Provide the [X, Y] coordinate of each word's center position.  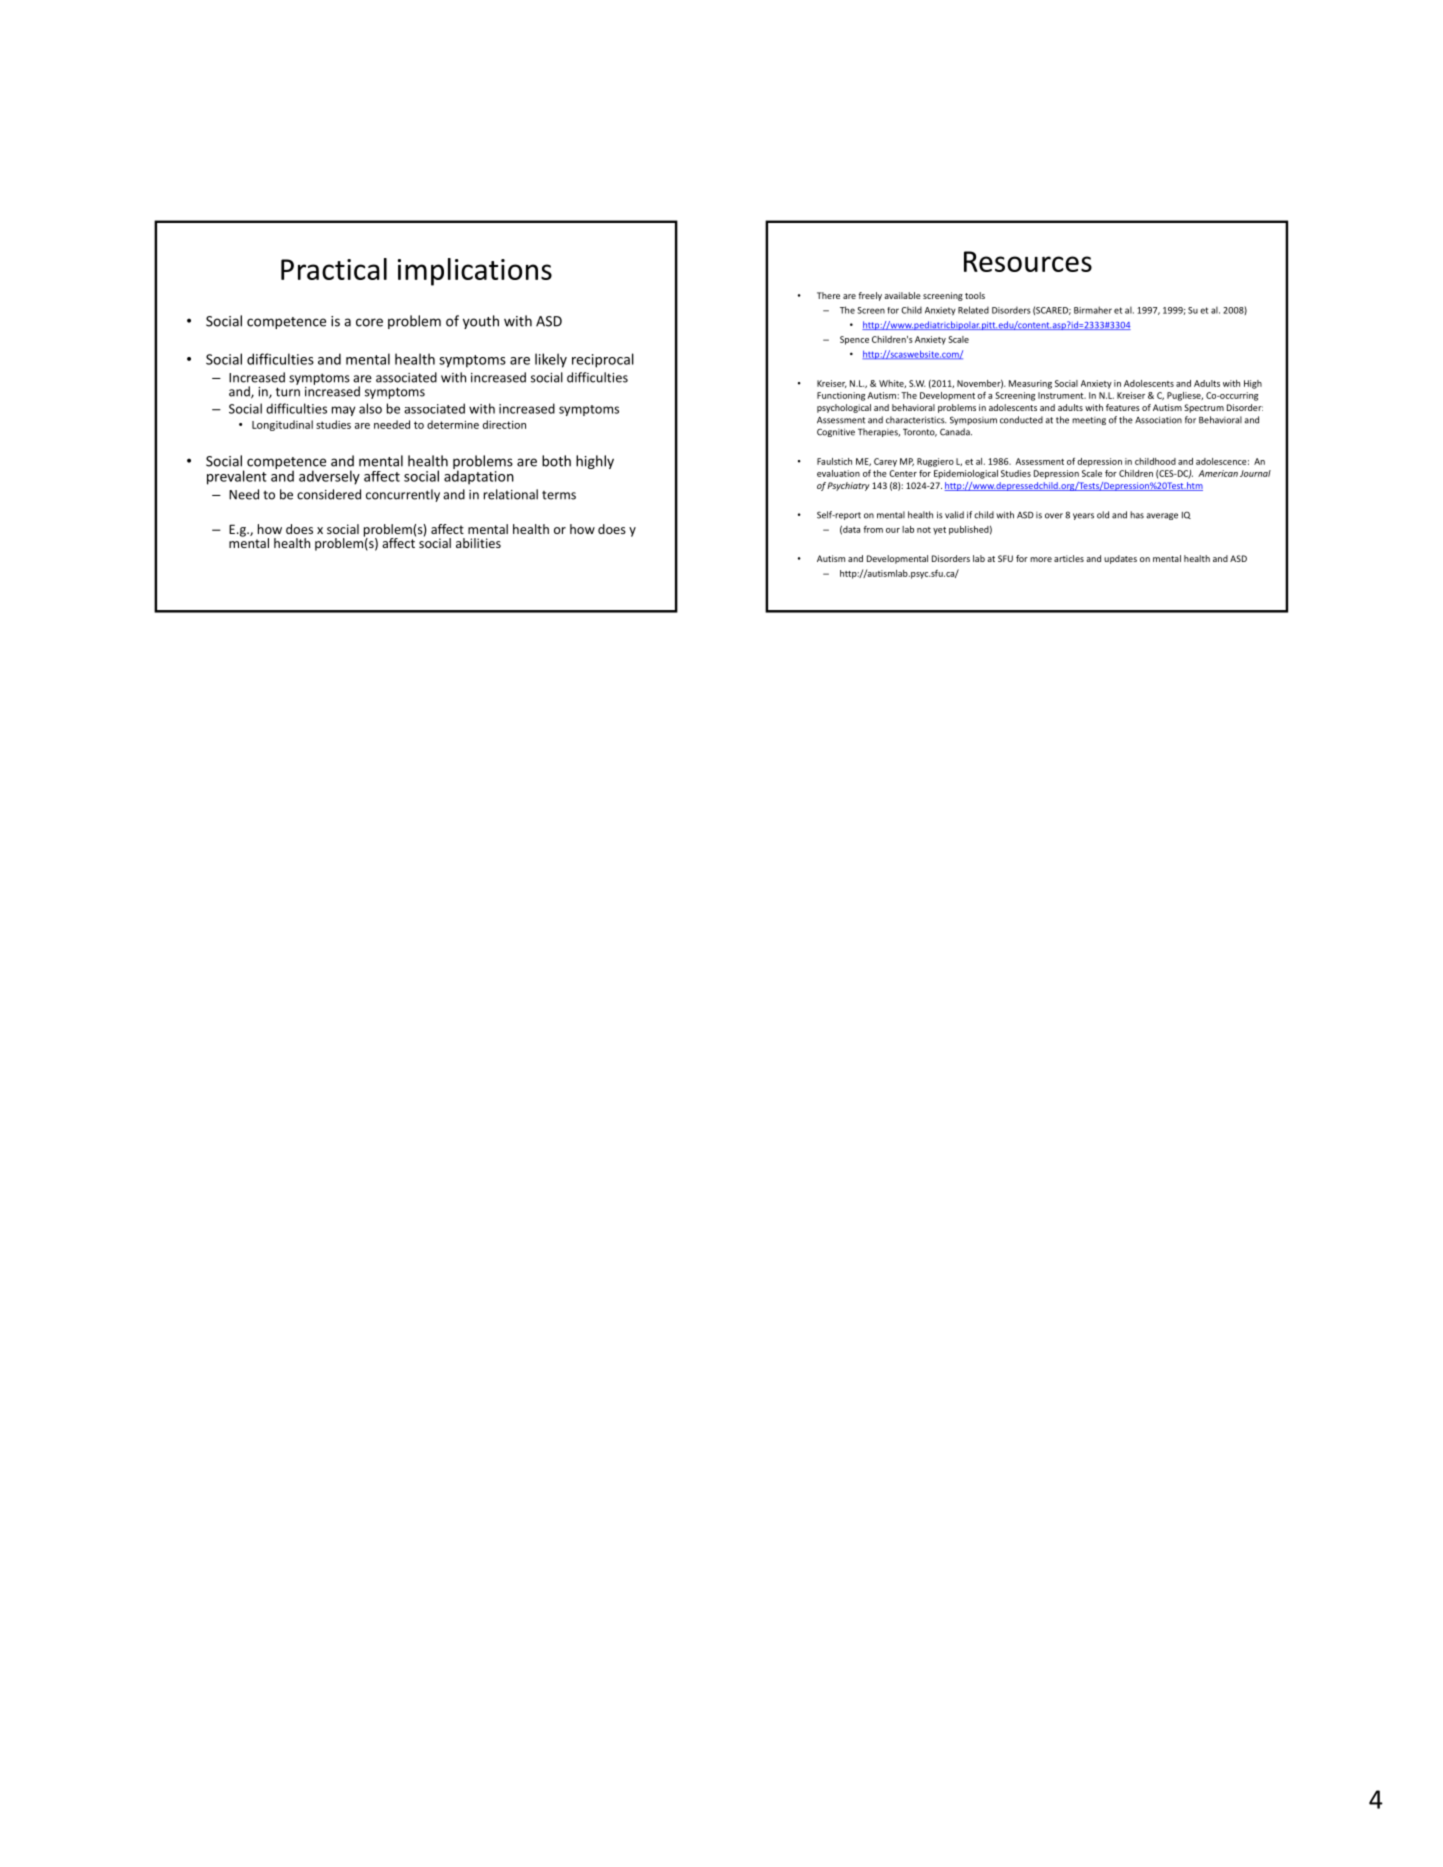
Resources [1028, 261]
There [828, 295]
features [1123, 407]
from [873, 529]
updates [1120, 559]
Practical [334, 269]
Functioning [841, 396]
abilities [478, 543]
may [343, 411]
